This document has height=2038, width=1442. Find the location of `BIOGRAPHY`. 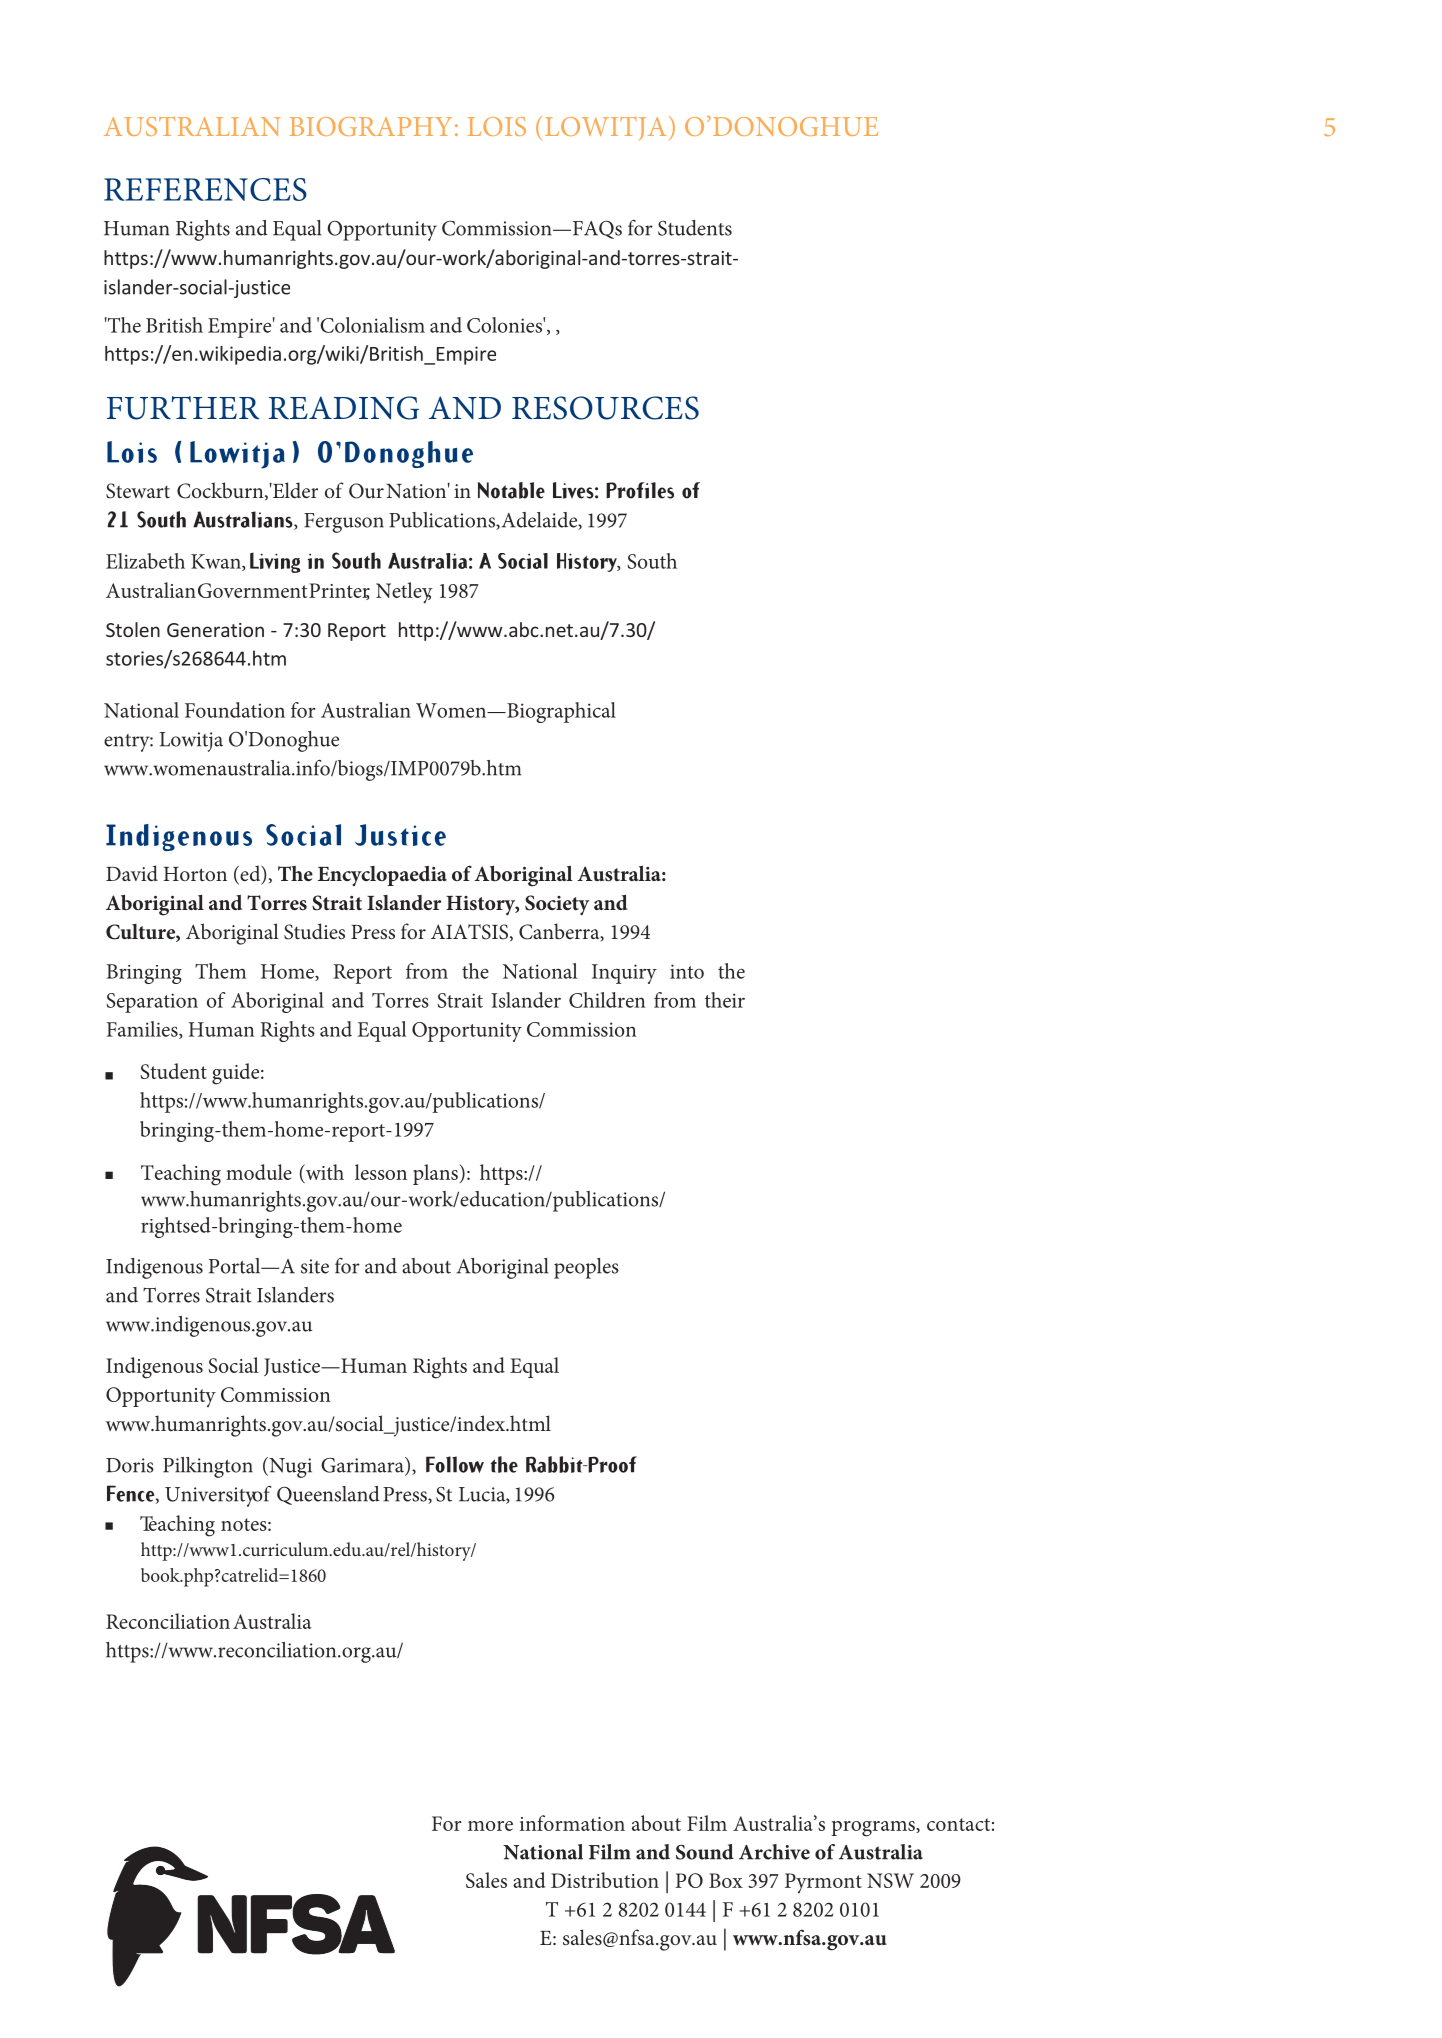

BIOGRAPHY is located at coordinates (370, 126).
